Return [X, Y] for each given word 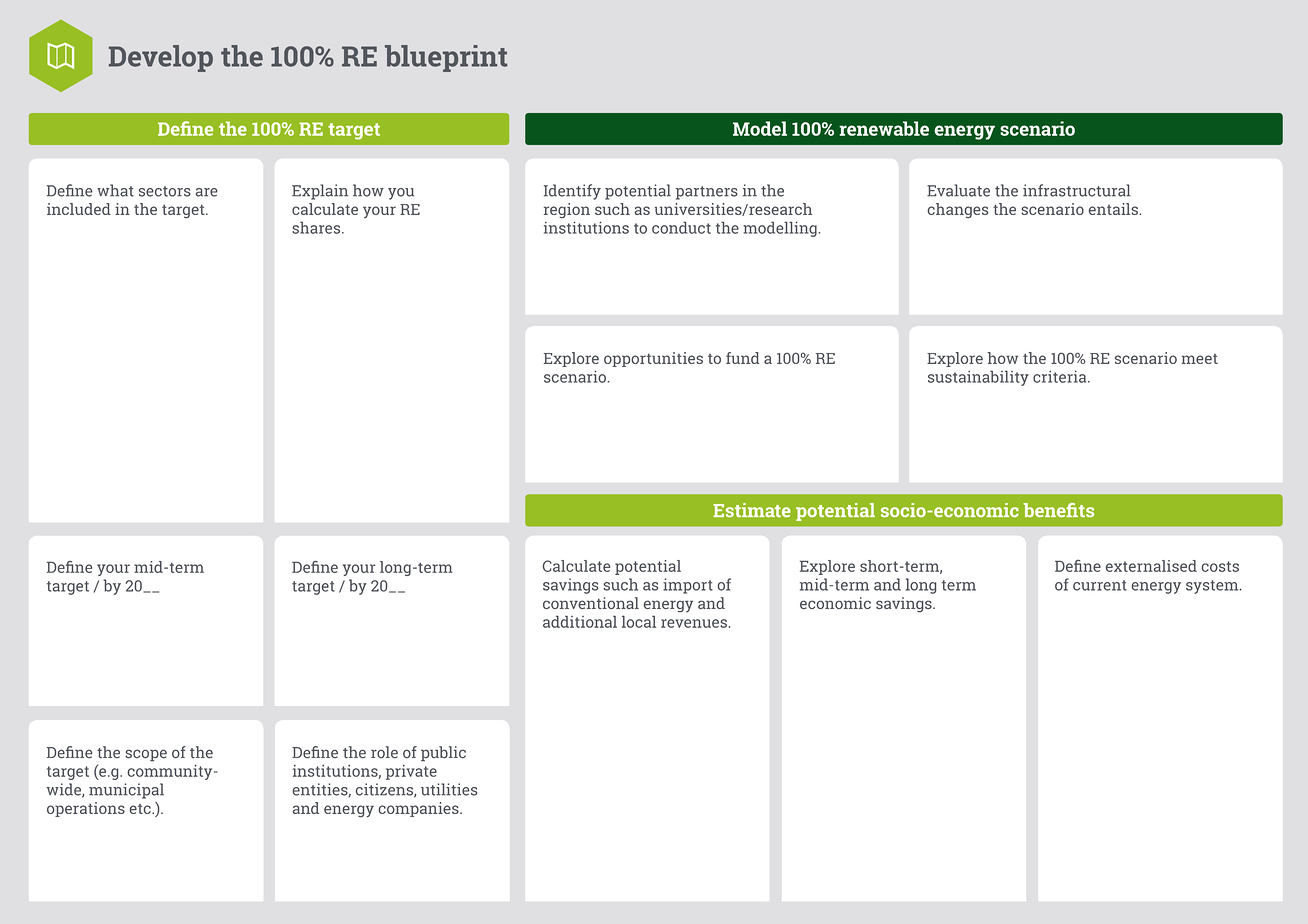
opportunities [653, 359]
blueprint [446, 58]
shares [318, 227]
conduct [681, 227]
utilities [449, 789]
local [639, 621]
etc [141, 809]
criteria [1061, 377]
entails [1113, 209]
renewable [884, 128]
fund [742, 358]
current [1100, 585]
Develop [161, 58]
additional [580, 621]
